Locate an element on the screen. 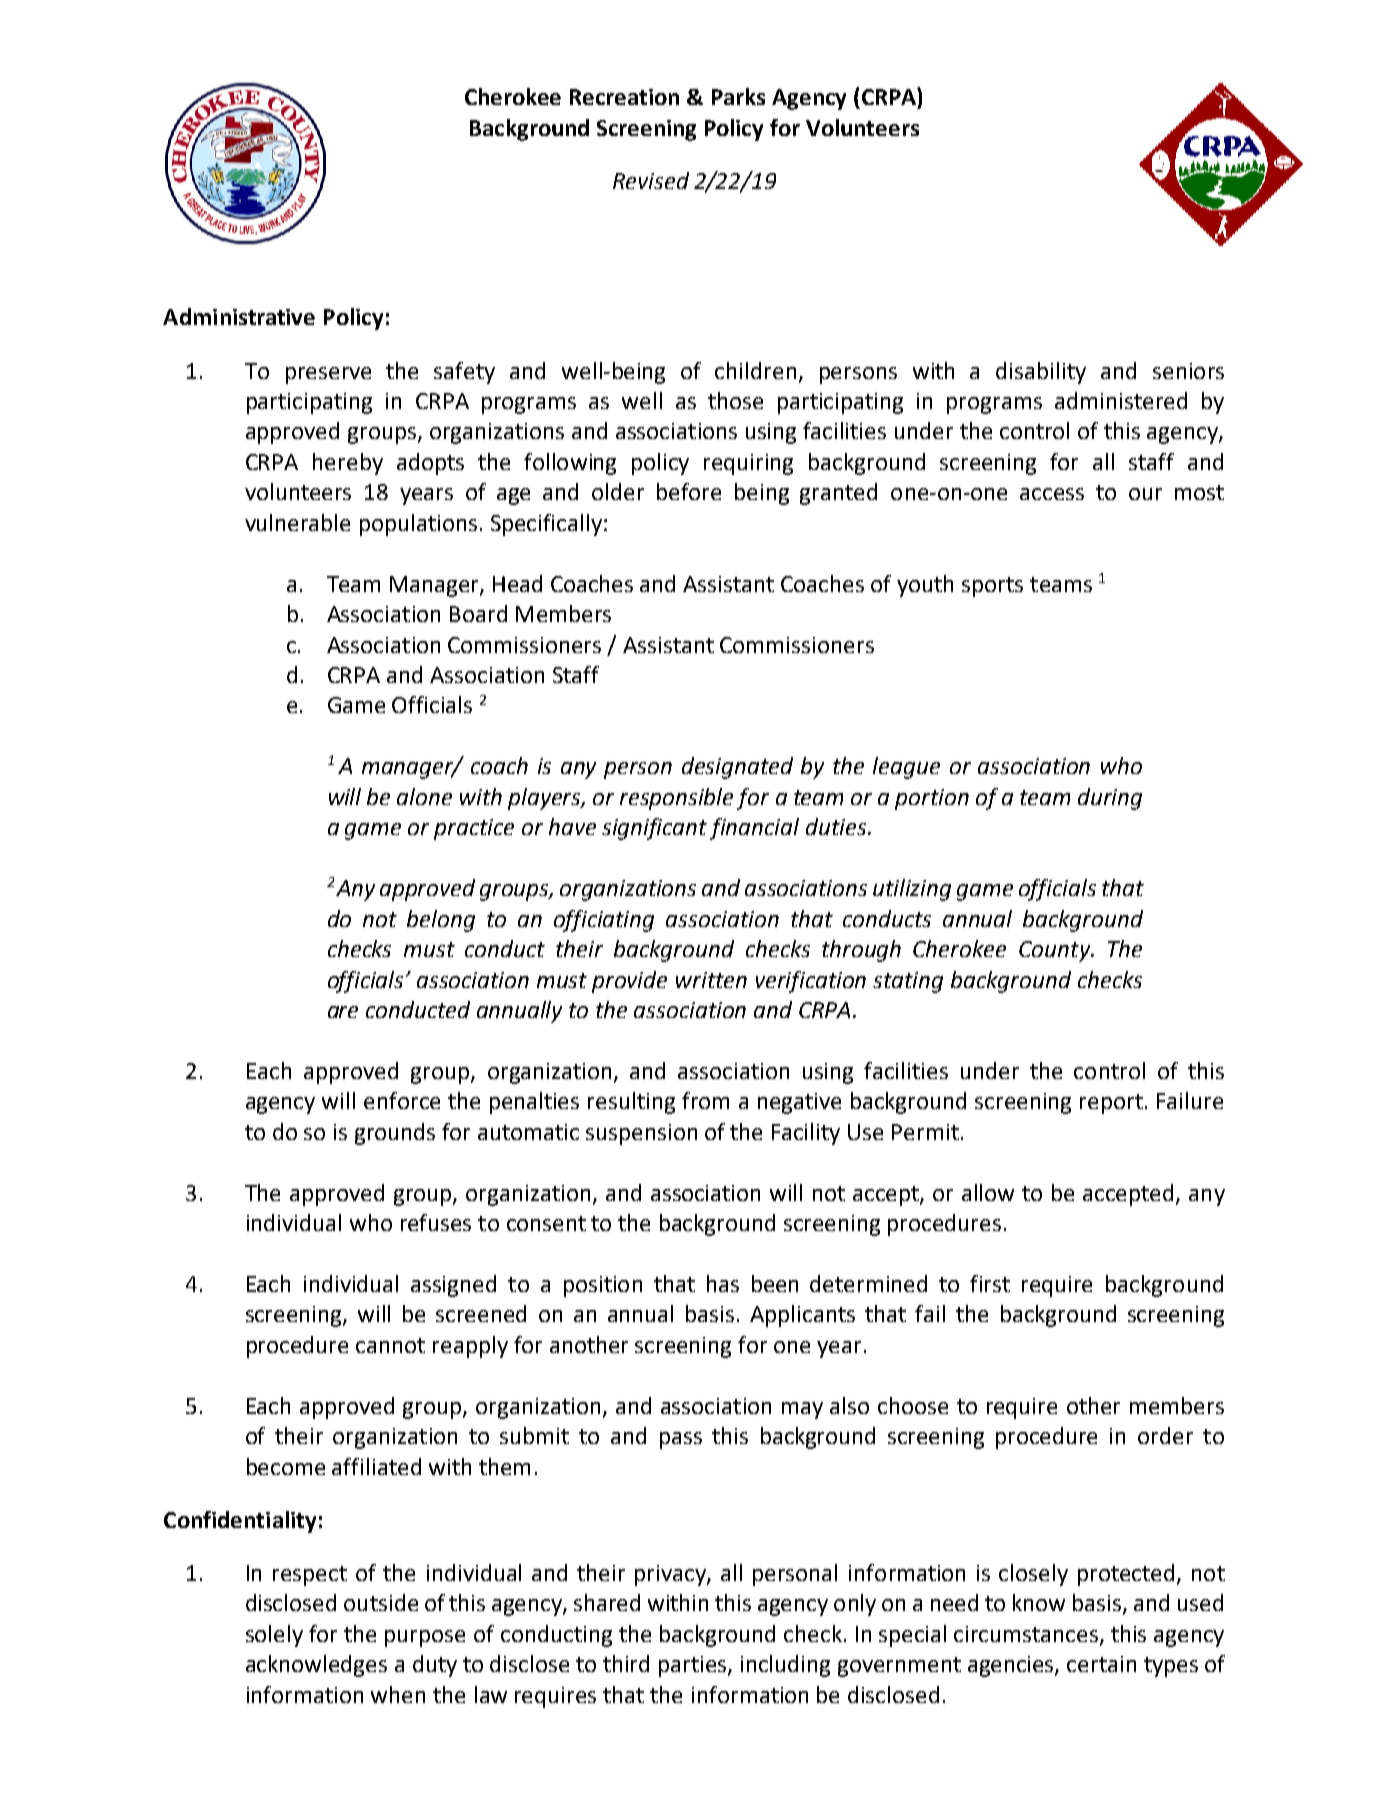 This screenshot has height=1796, width=1388. belong is located at coordinates (441, 921).
